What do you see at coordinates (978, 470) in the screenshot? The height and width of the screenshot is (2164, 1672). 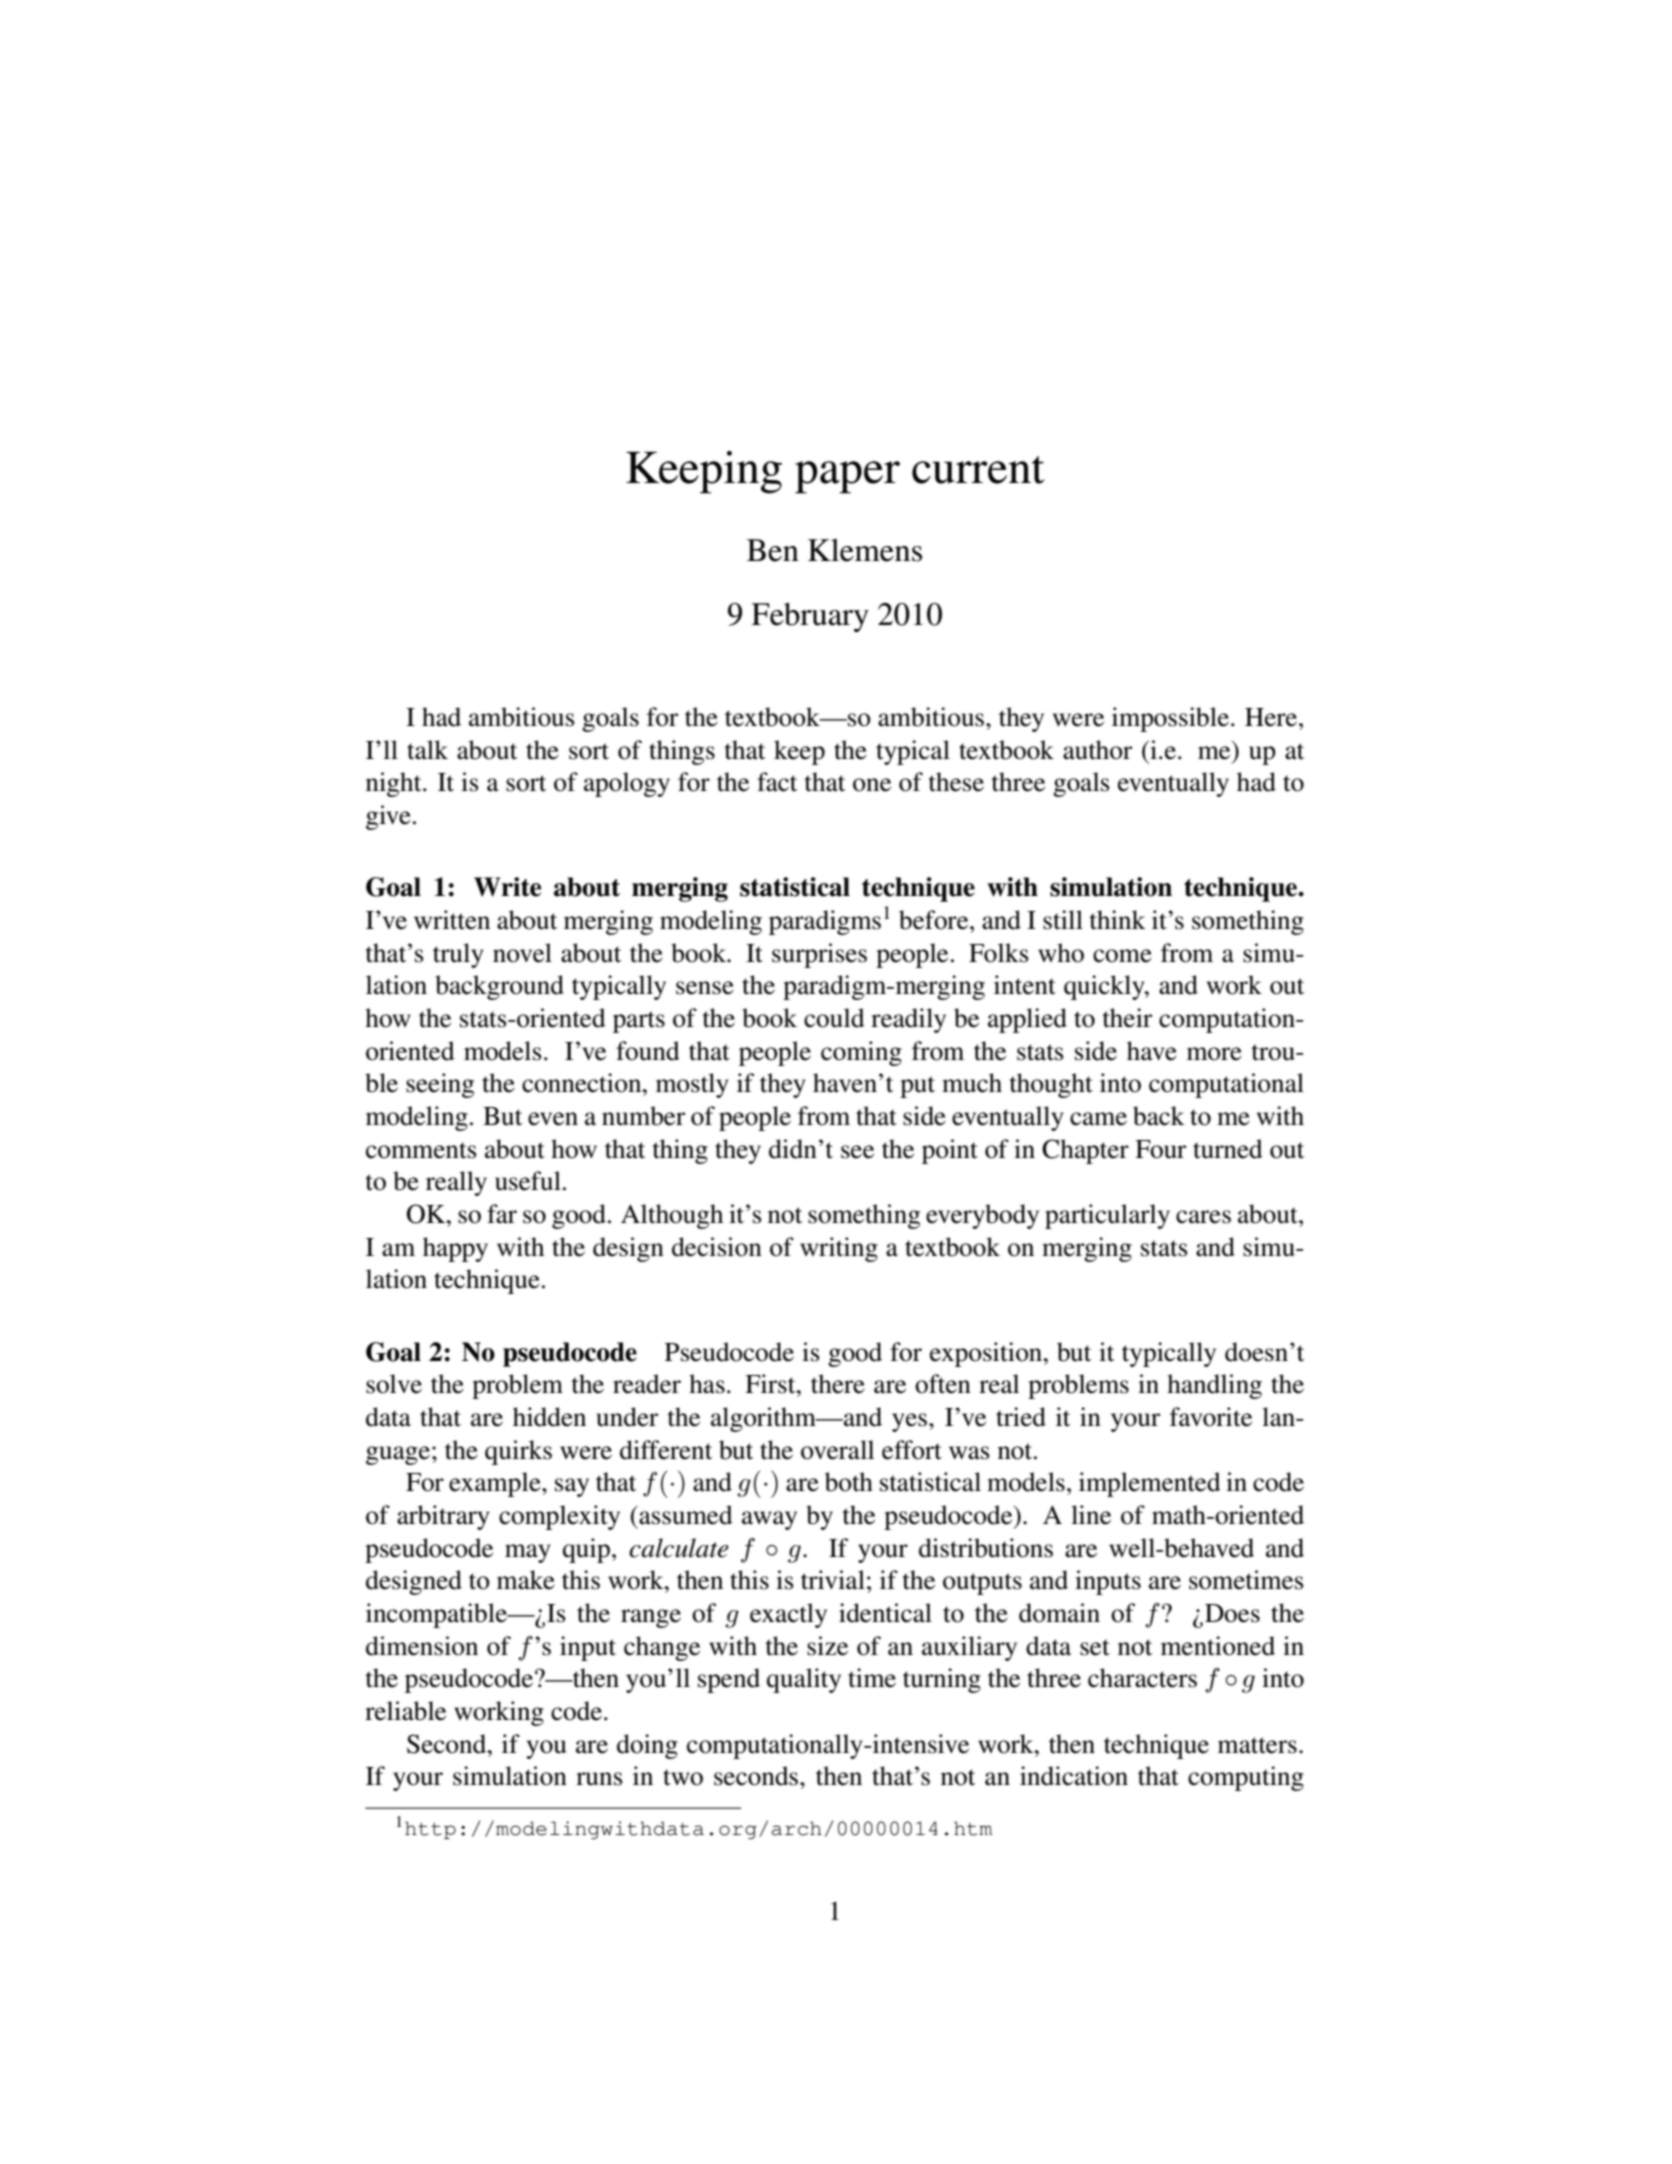 I see `current` at bounding box center [978, 470].
